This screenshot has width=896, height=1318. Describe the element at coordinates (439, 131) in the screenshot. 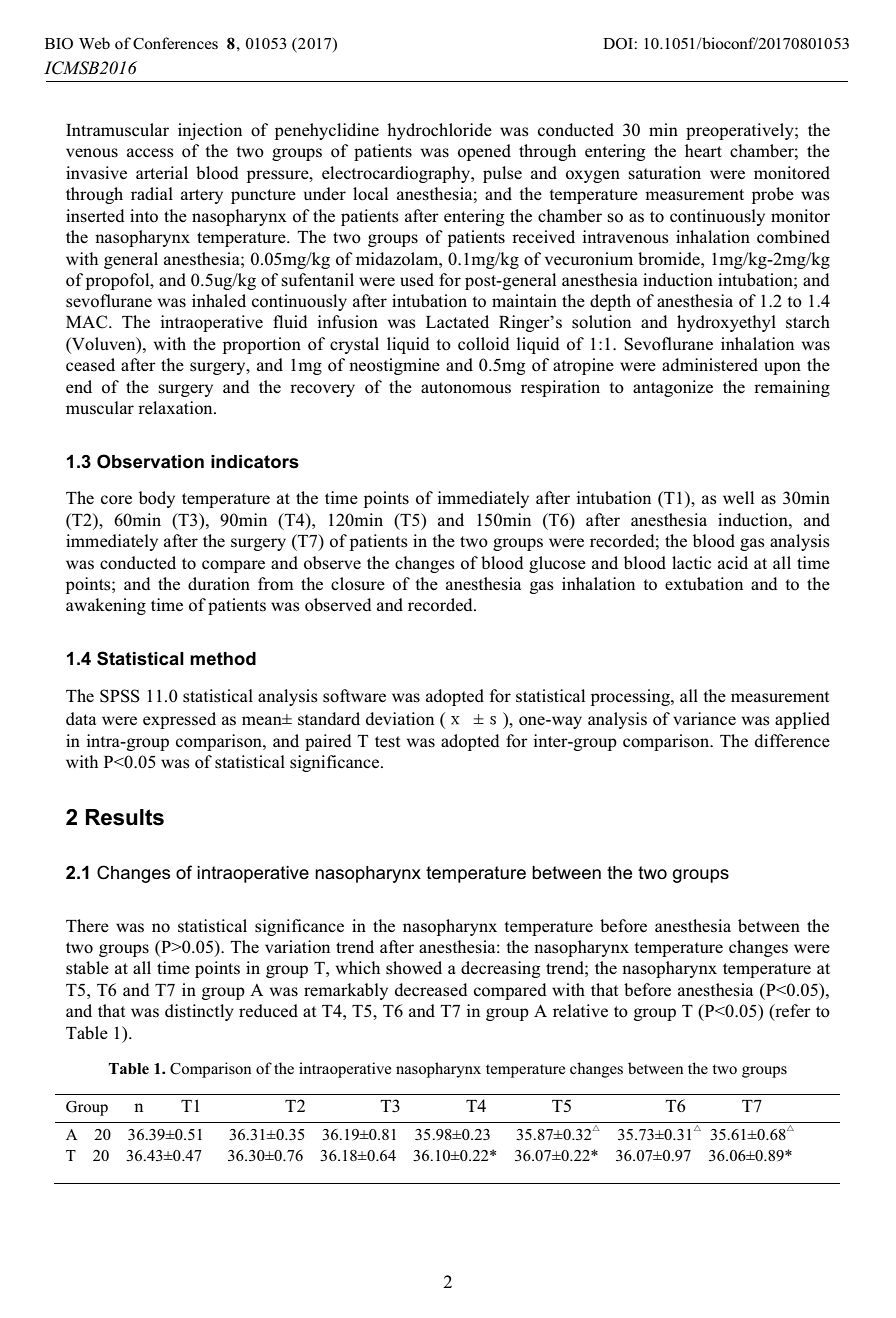

I see `hydrochloride` at that location.
